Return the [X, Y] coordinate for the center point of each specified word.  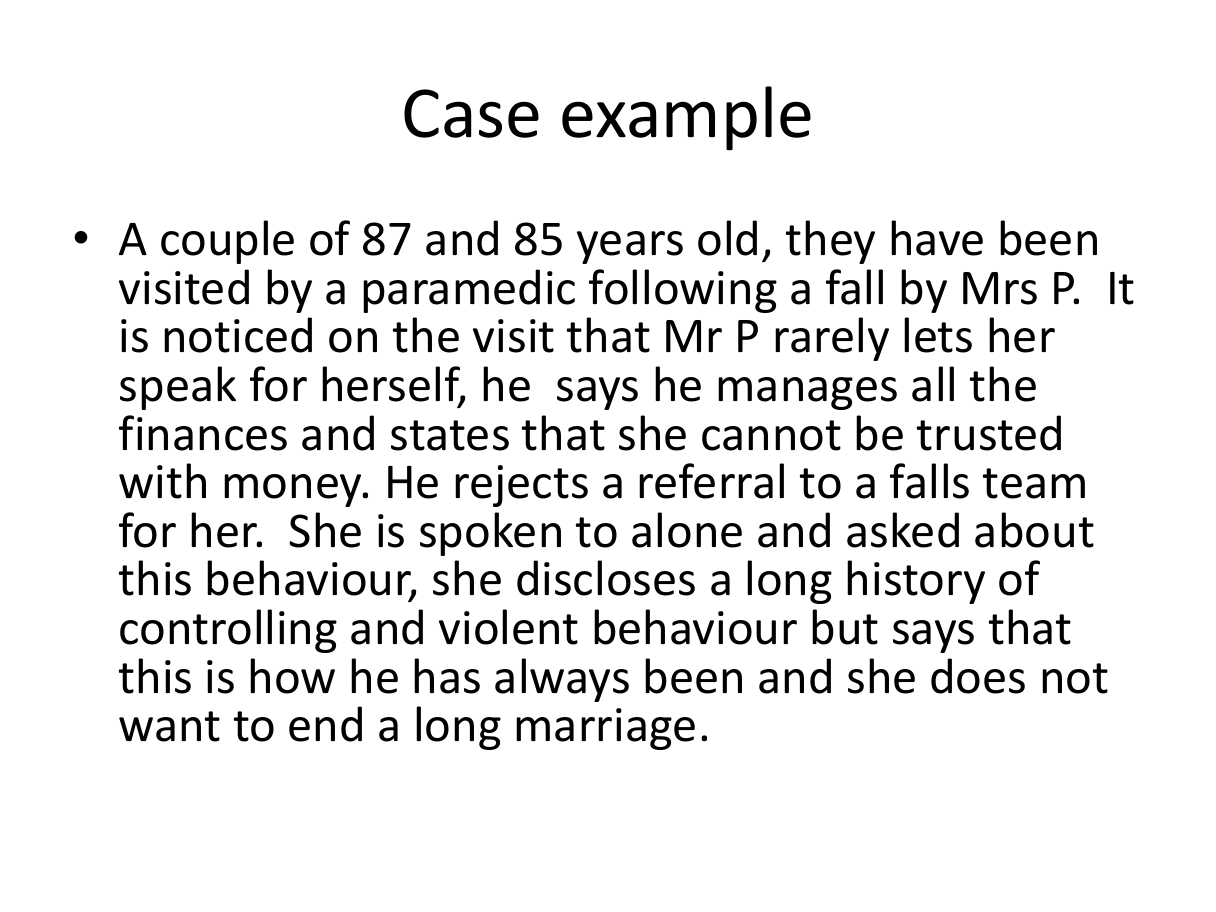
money [294, 490]
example [686, 118]
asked [903, 530]
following [683, 291]
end [325, 724]
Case [471, 113]
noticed [238, 335]
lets [938, 335]
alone [687, 530]
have [937, 238]
